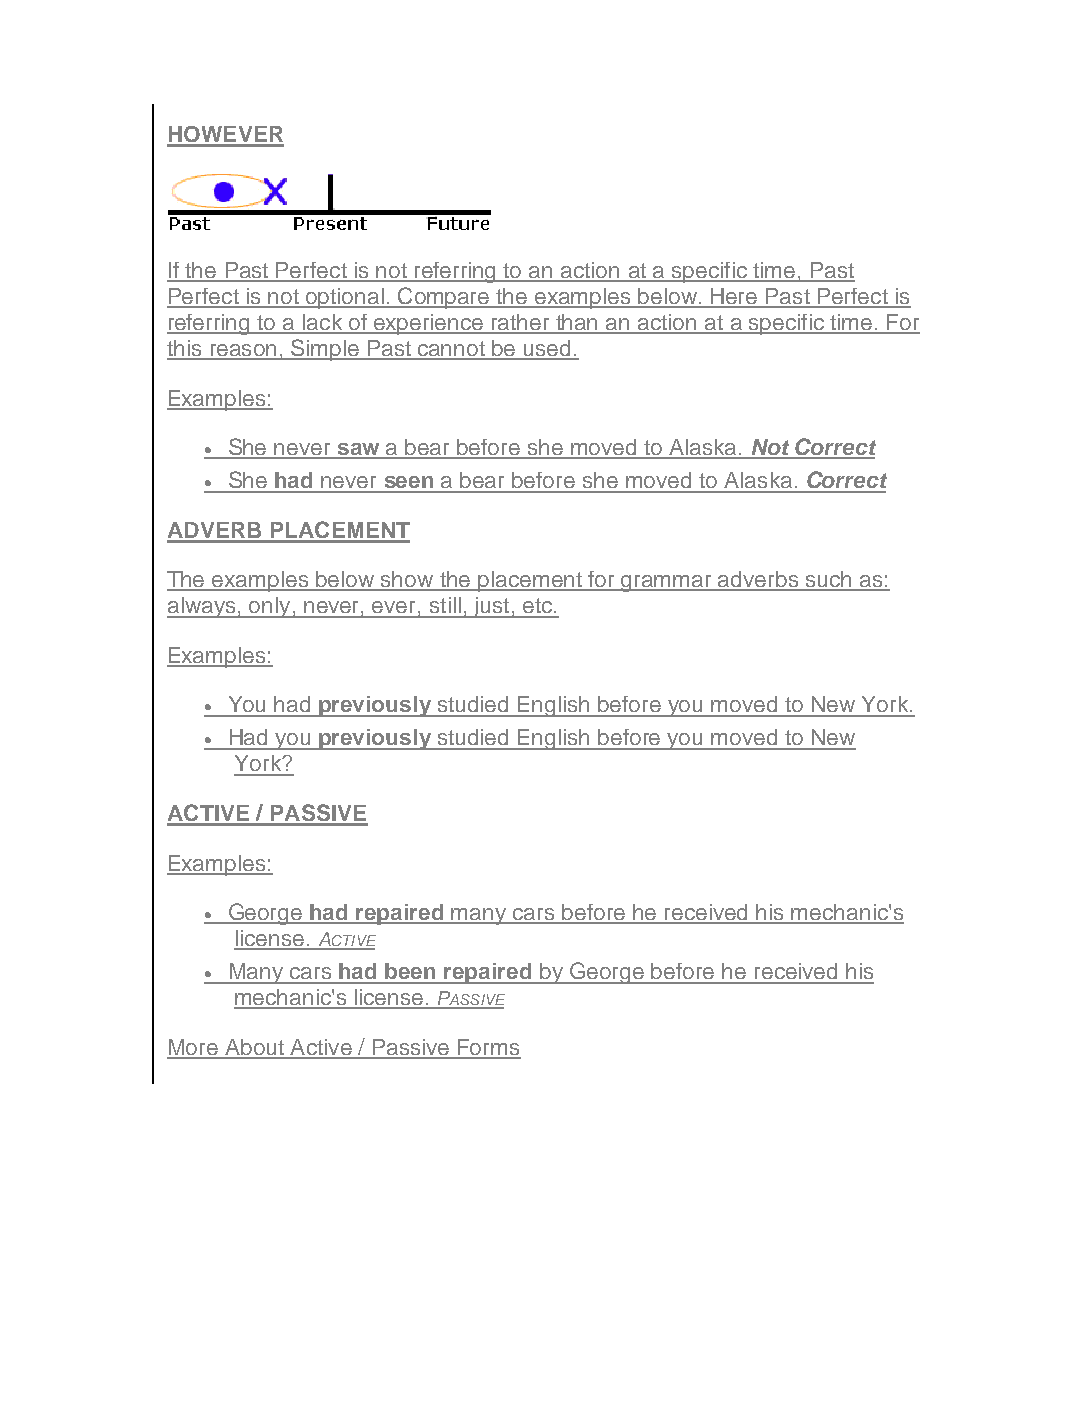  What do you see at coordinates (492, 607) in the image?
I see `just` at bounding box center [492, 607].
